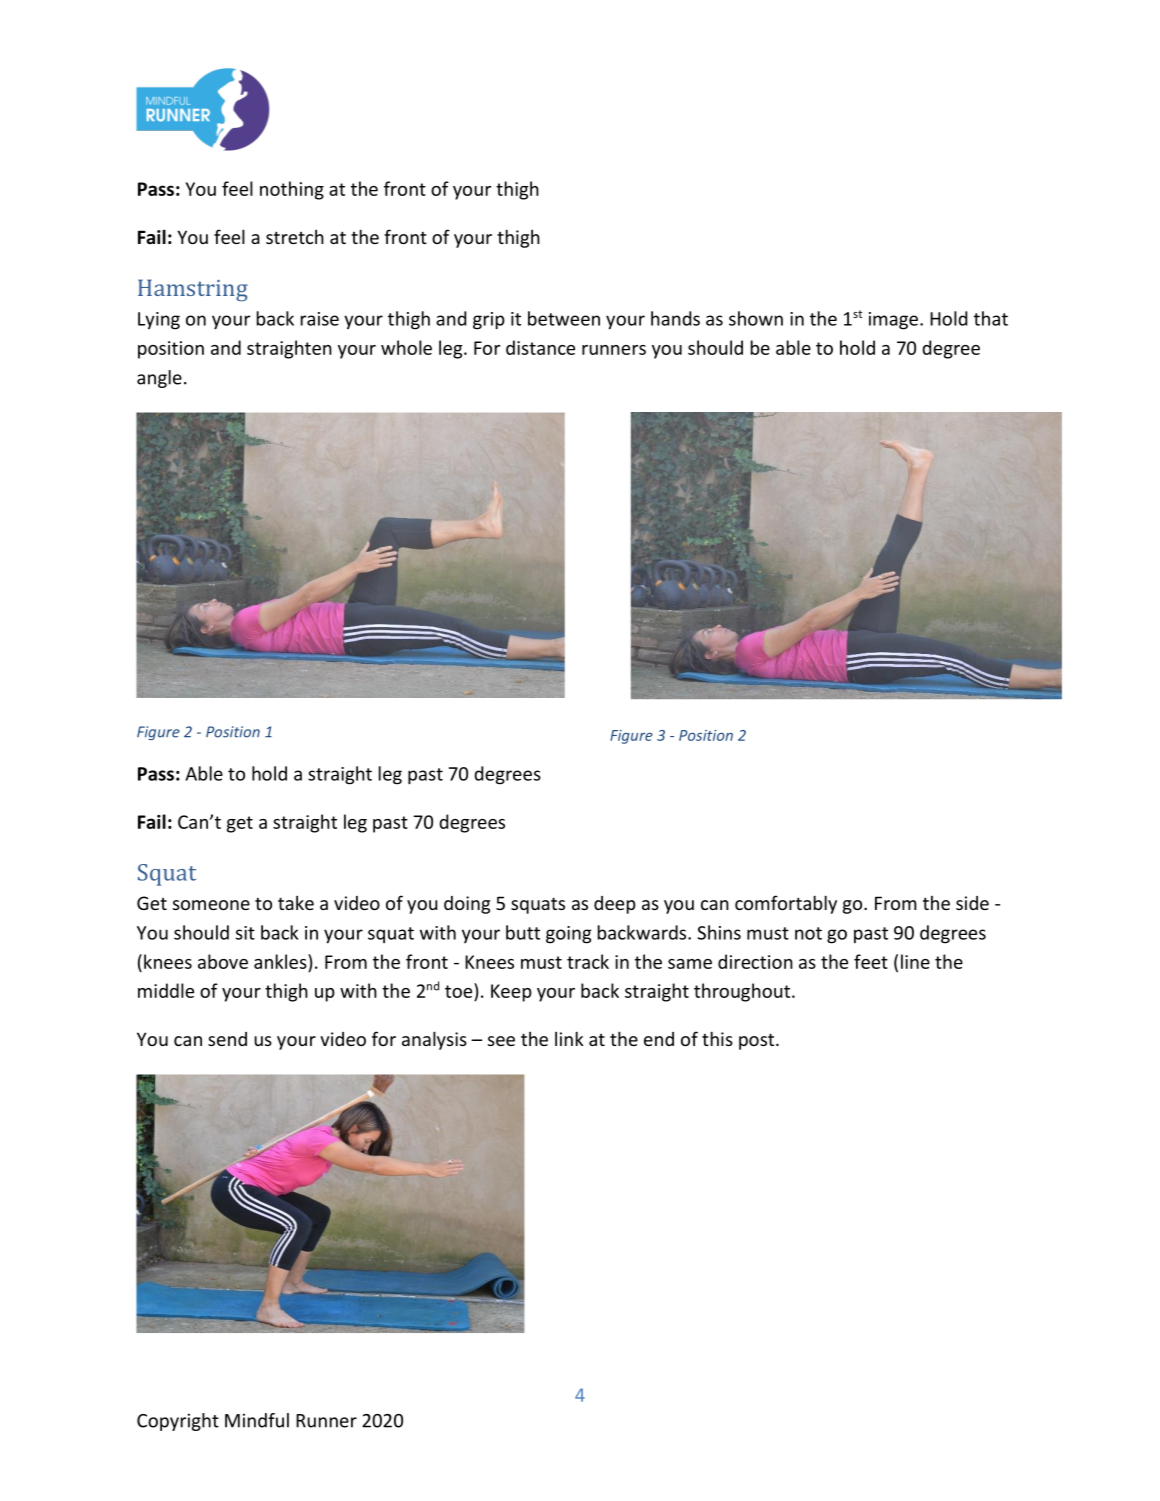 This image has width=1160, height=1501. I want to click on image, so click(893, 321).
